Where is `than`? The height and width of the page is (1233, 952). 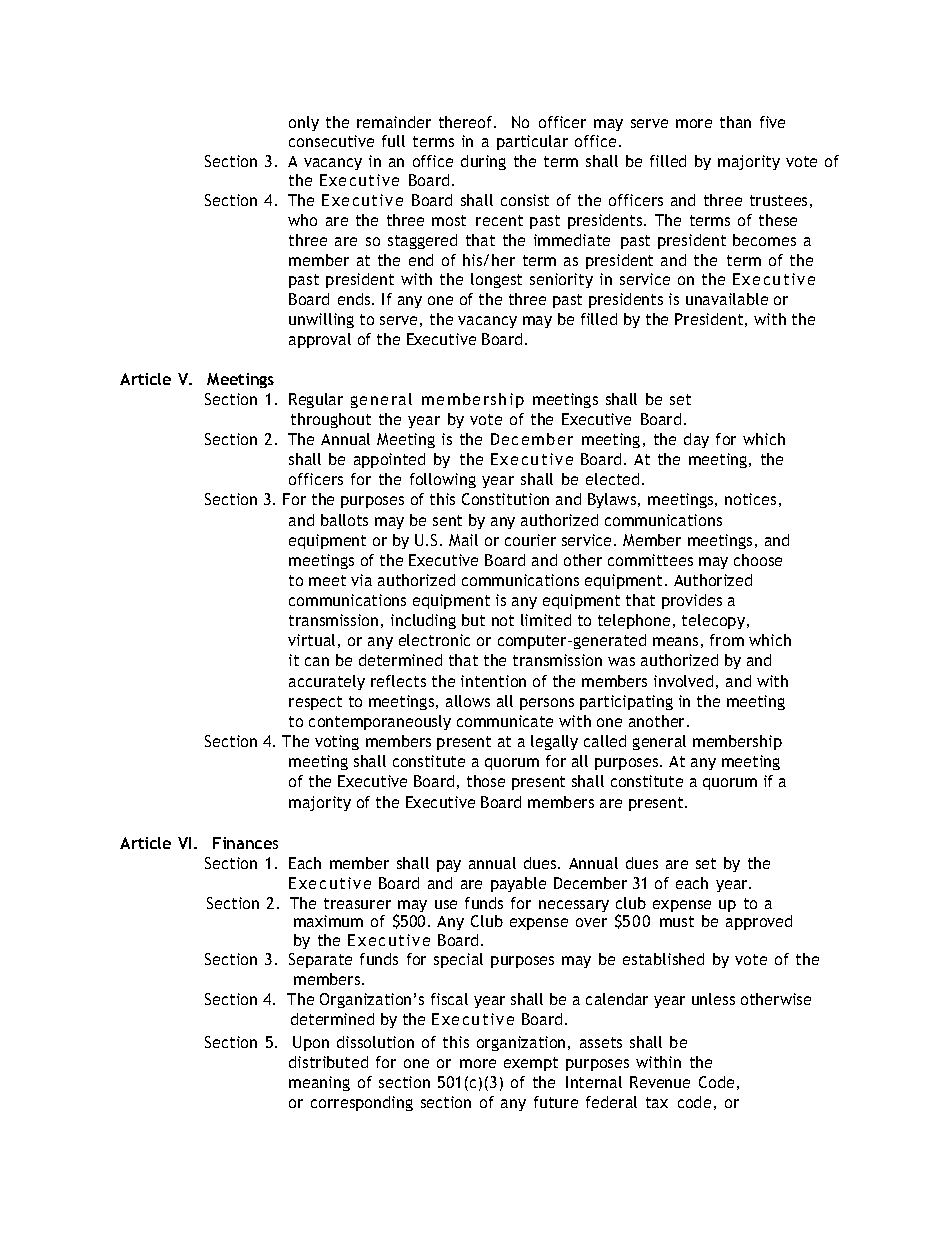
than is located at coordinates (735, 122).
